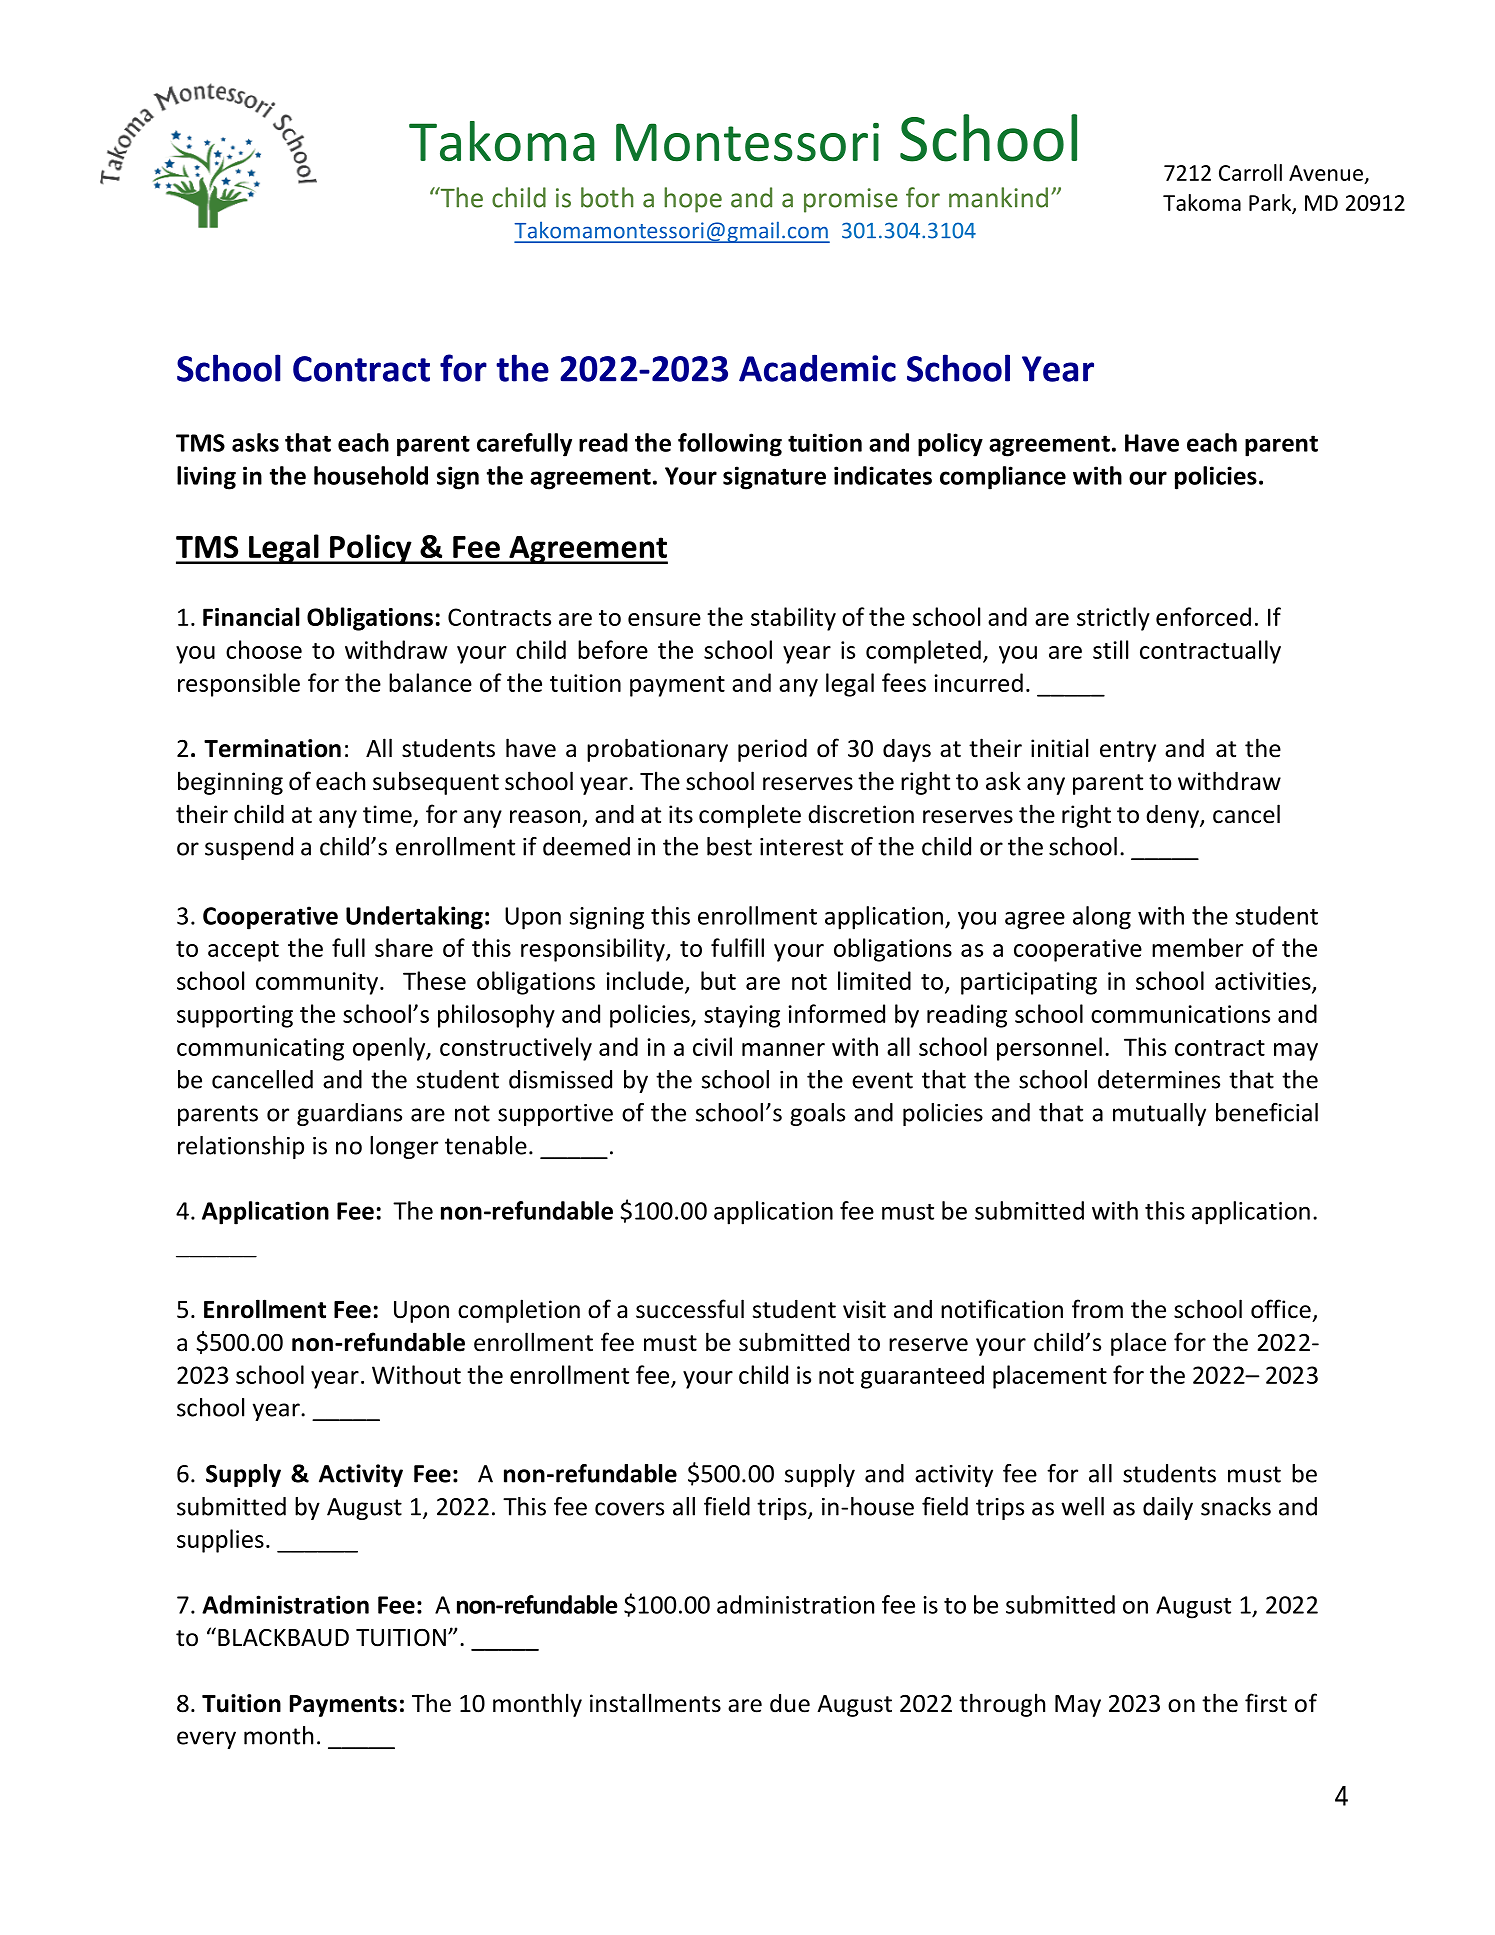  What do you see at coordinates (693, 200) in the page?
I see `hope` at bounding box center [693, 200].
